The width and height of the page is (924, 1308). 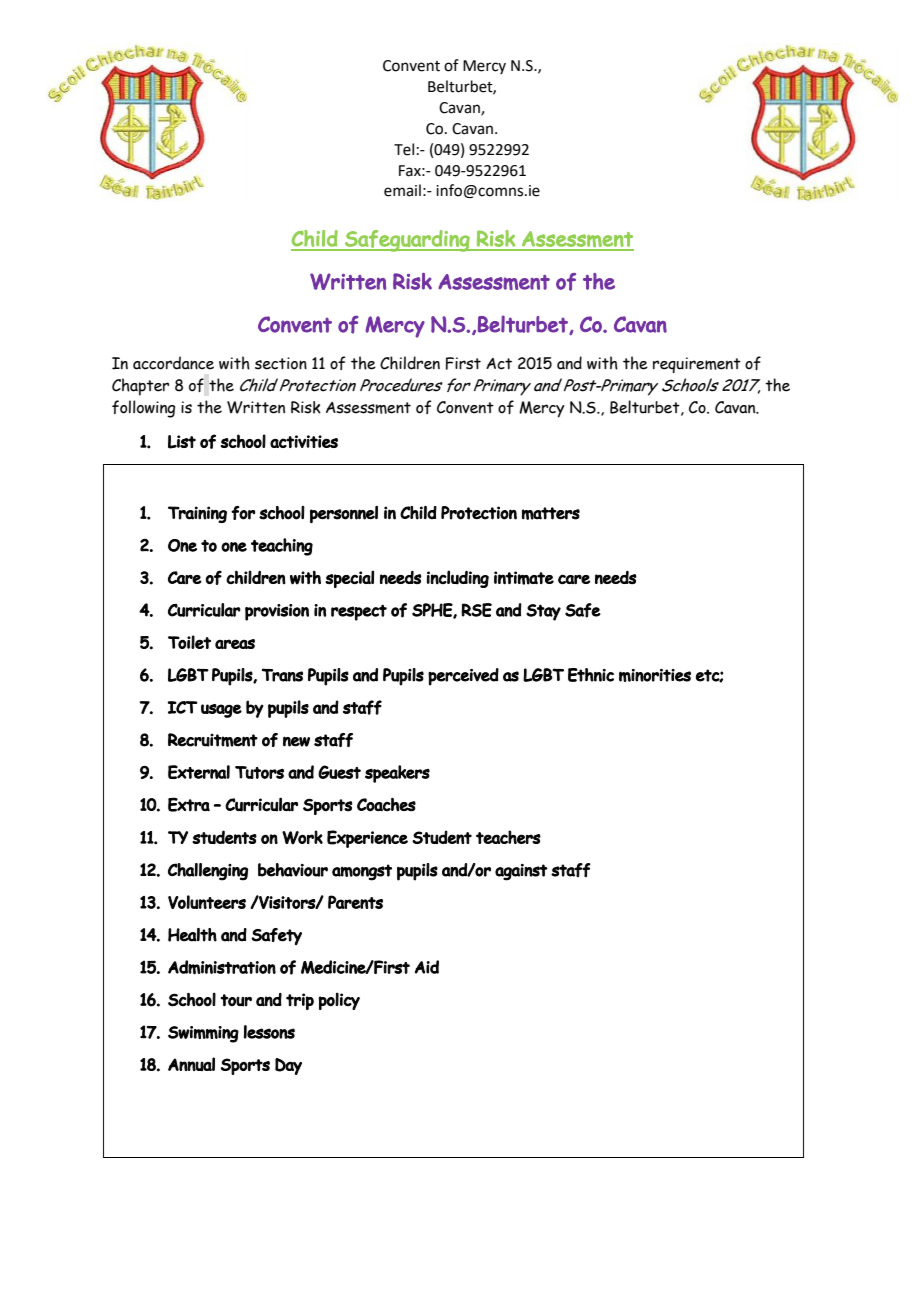 What do you see at coordinates (189, 804) in the page?
I see `Extra` at bounding box center [189, 804].
